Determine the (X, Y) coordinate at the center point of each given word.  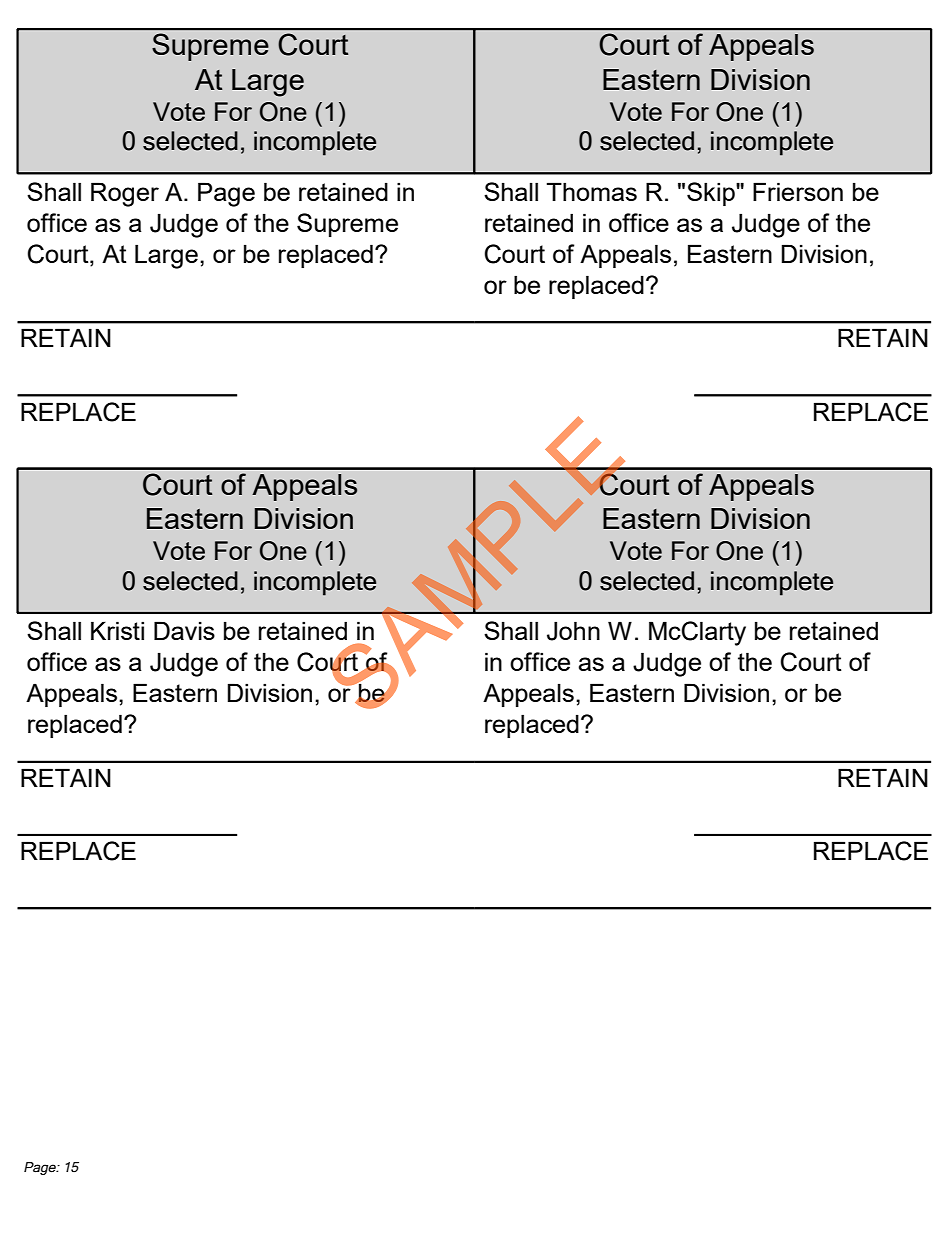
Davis (184, 630)
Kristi (117, 630)
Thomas (591, 191)
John (573, 631)
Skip (712, 194)
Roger (125, 194)
